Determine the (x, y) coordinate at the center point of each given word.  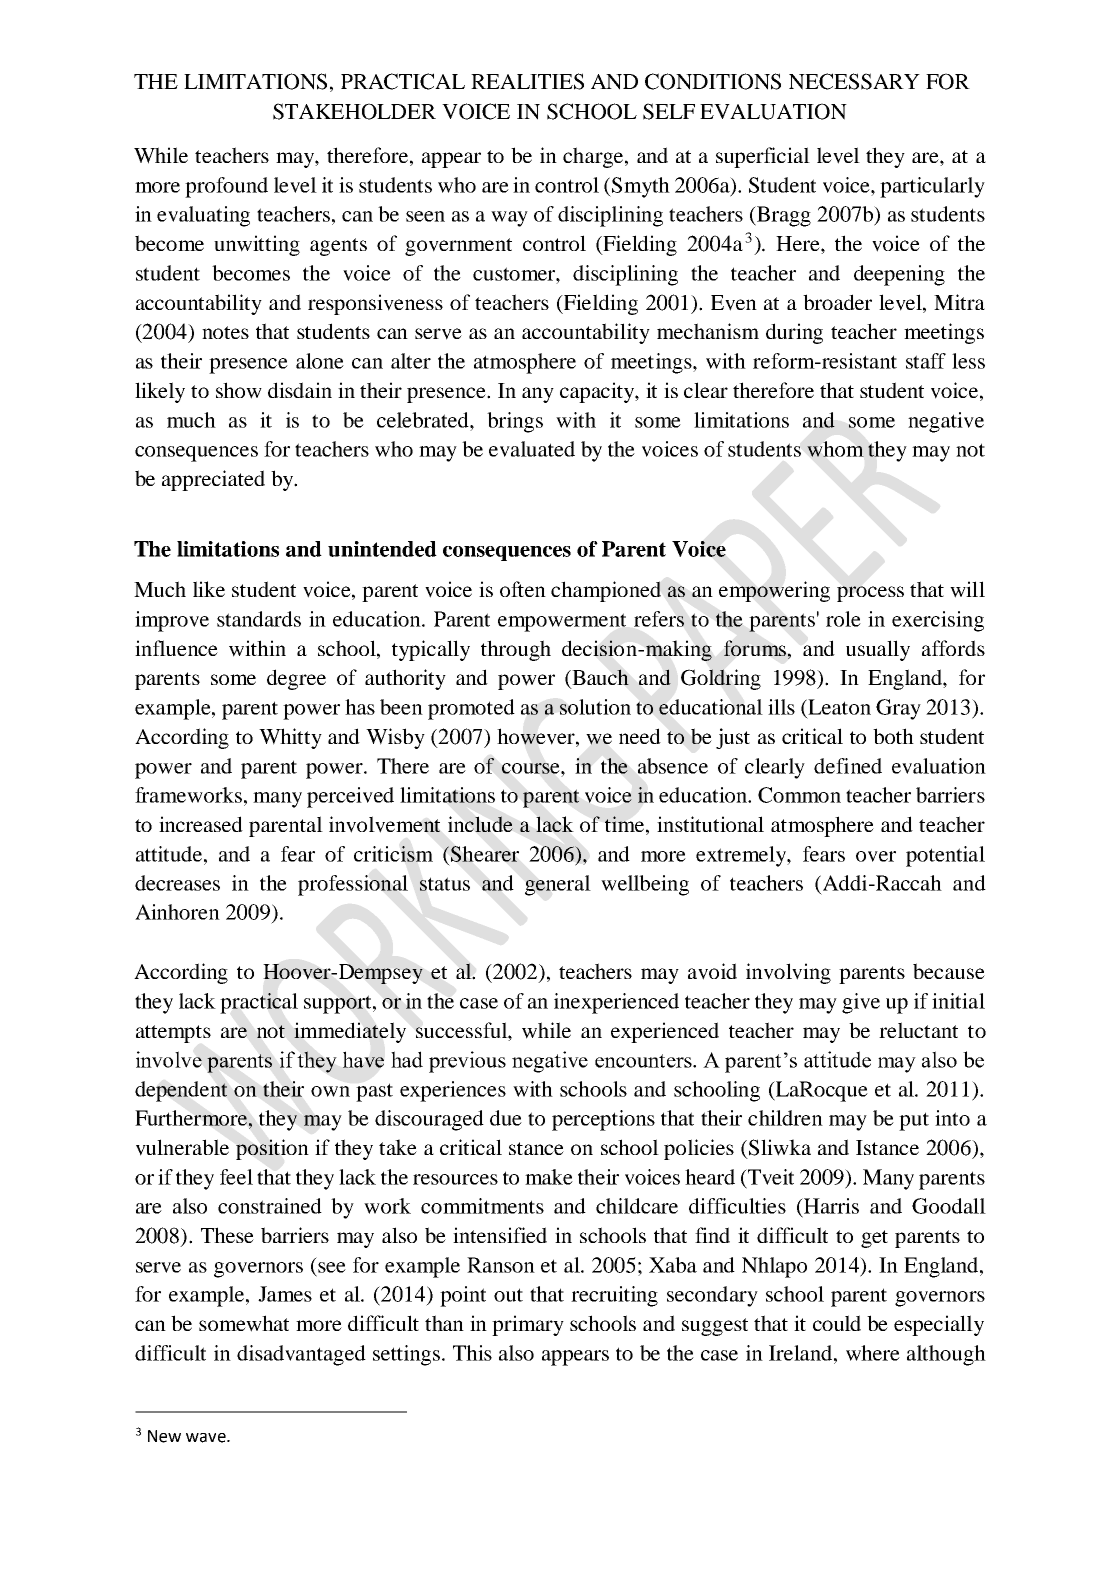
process (870, 594)
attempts (173, 1034)
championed (606, 591)
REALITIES (527, 81)
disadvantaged (301, 1355)
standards (259, 619)
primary (528, 1325)
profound (226, 187)
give (861, 1003)
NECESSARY (854, 81)
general (558, 885)
